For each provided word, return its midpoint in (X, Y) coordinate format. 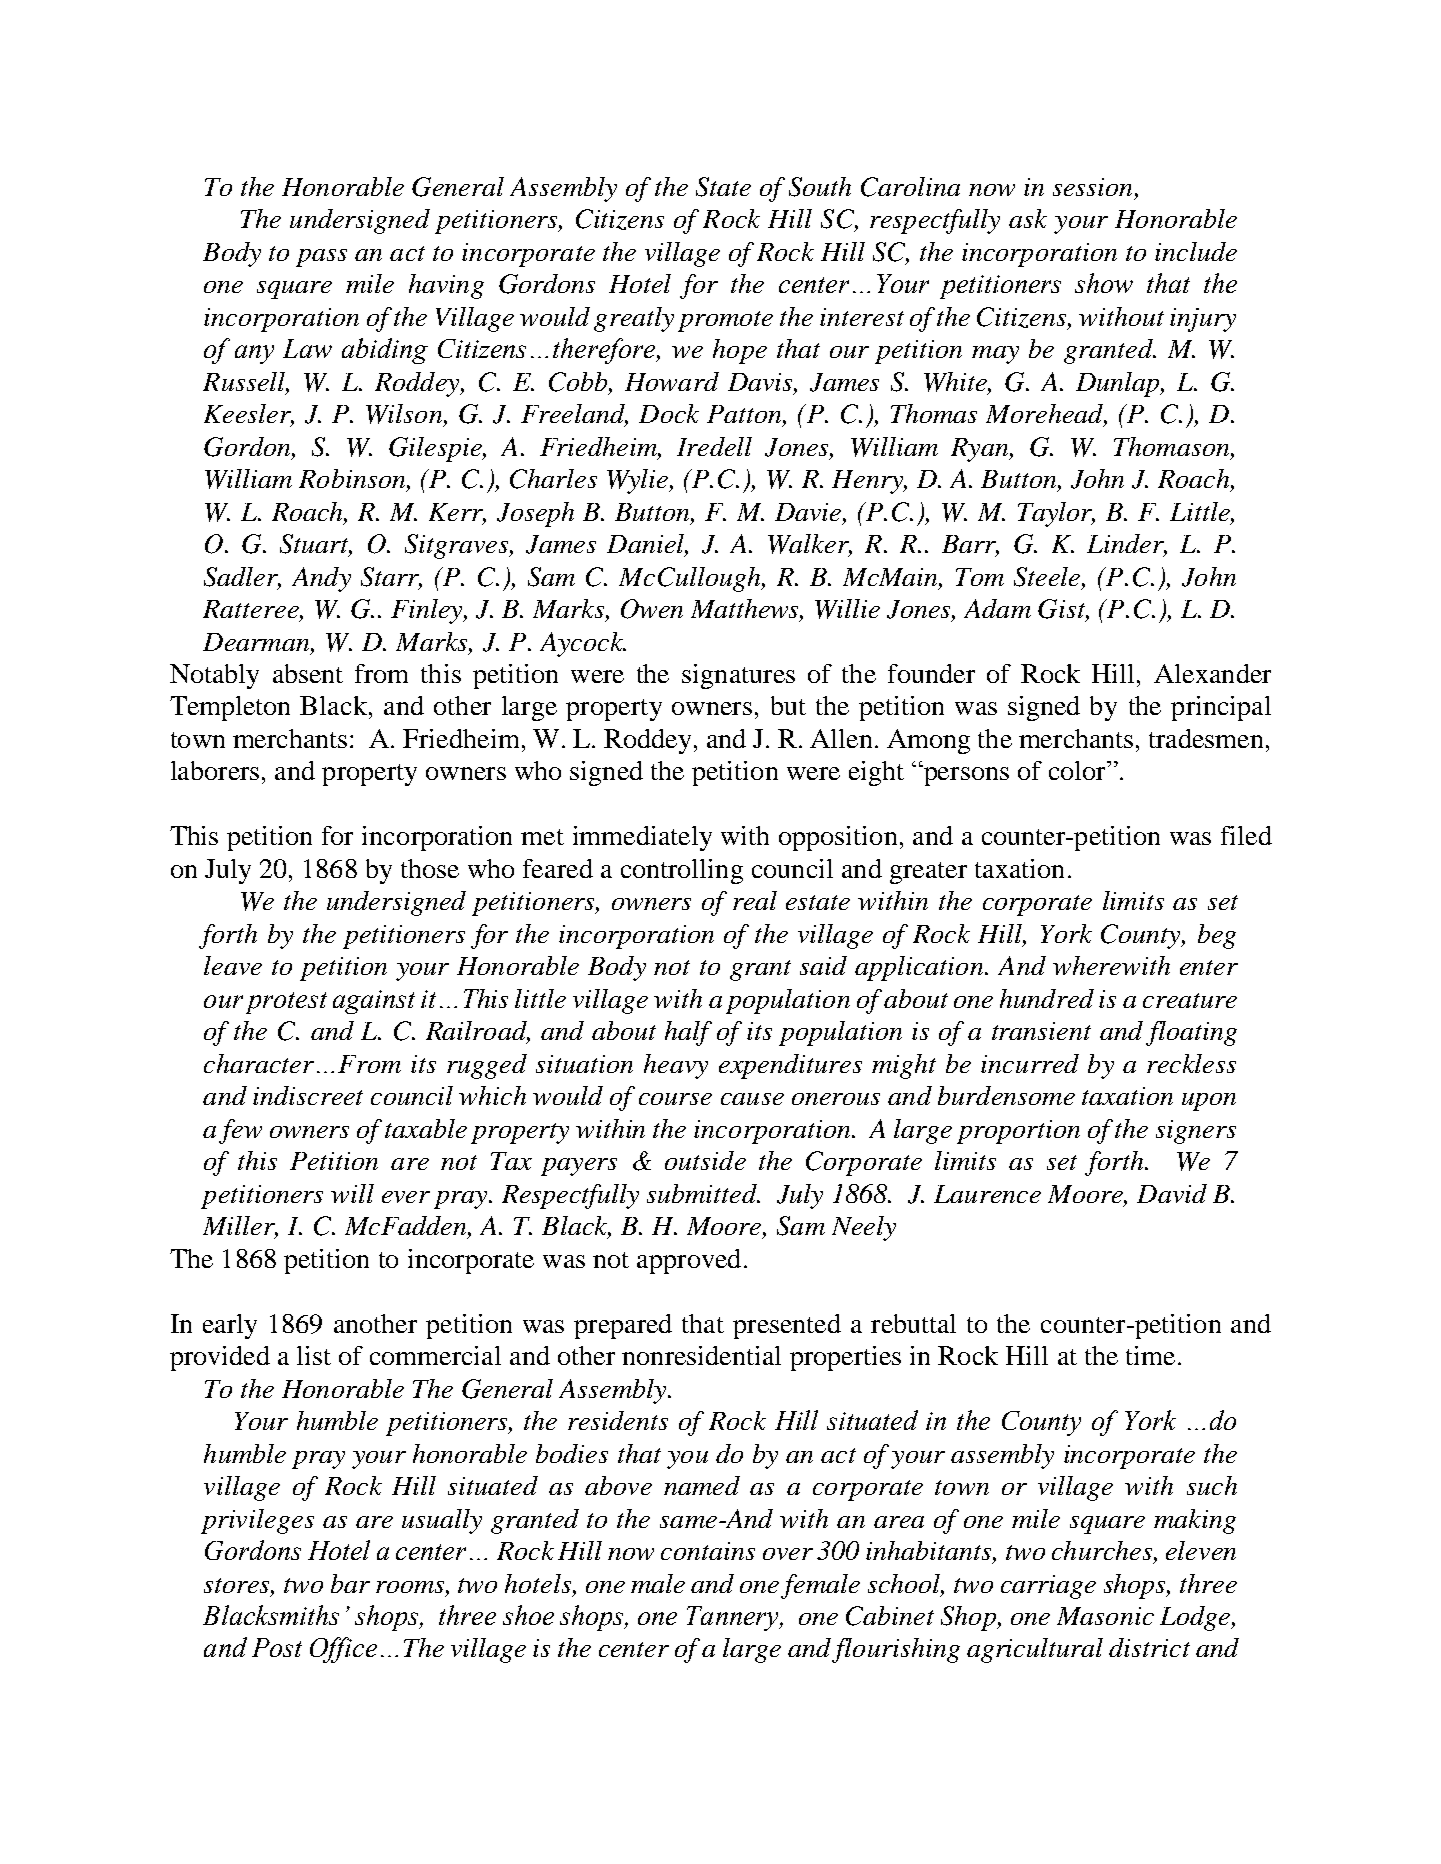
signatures (738, 676)
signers (1196, 1132)
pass (321, 258)
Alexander (1212, 673)
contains (708, 1551)
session (1092, 187)
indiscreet (308, 1095)
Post (277, 1647)
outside (705, 1160)
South (820, 187)
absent (308, 673)
